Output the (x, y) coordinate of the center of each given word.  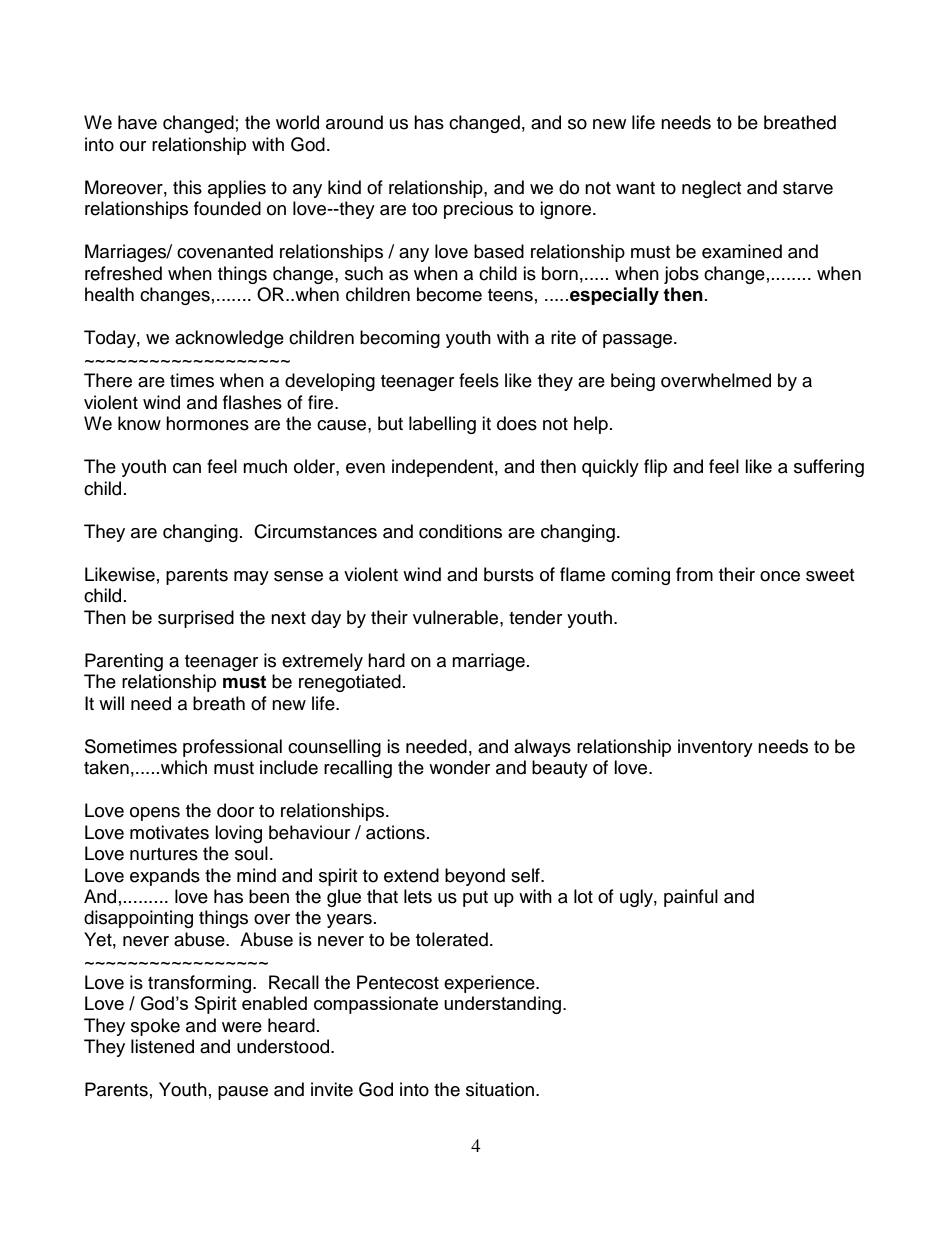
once (780, 576)
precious (478, 210)
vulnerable (457, 617)
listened (162, 1046)
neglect (711, 189)
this (187, 187)
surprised (196, 619)
